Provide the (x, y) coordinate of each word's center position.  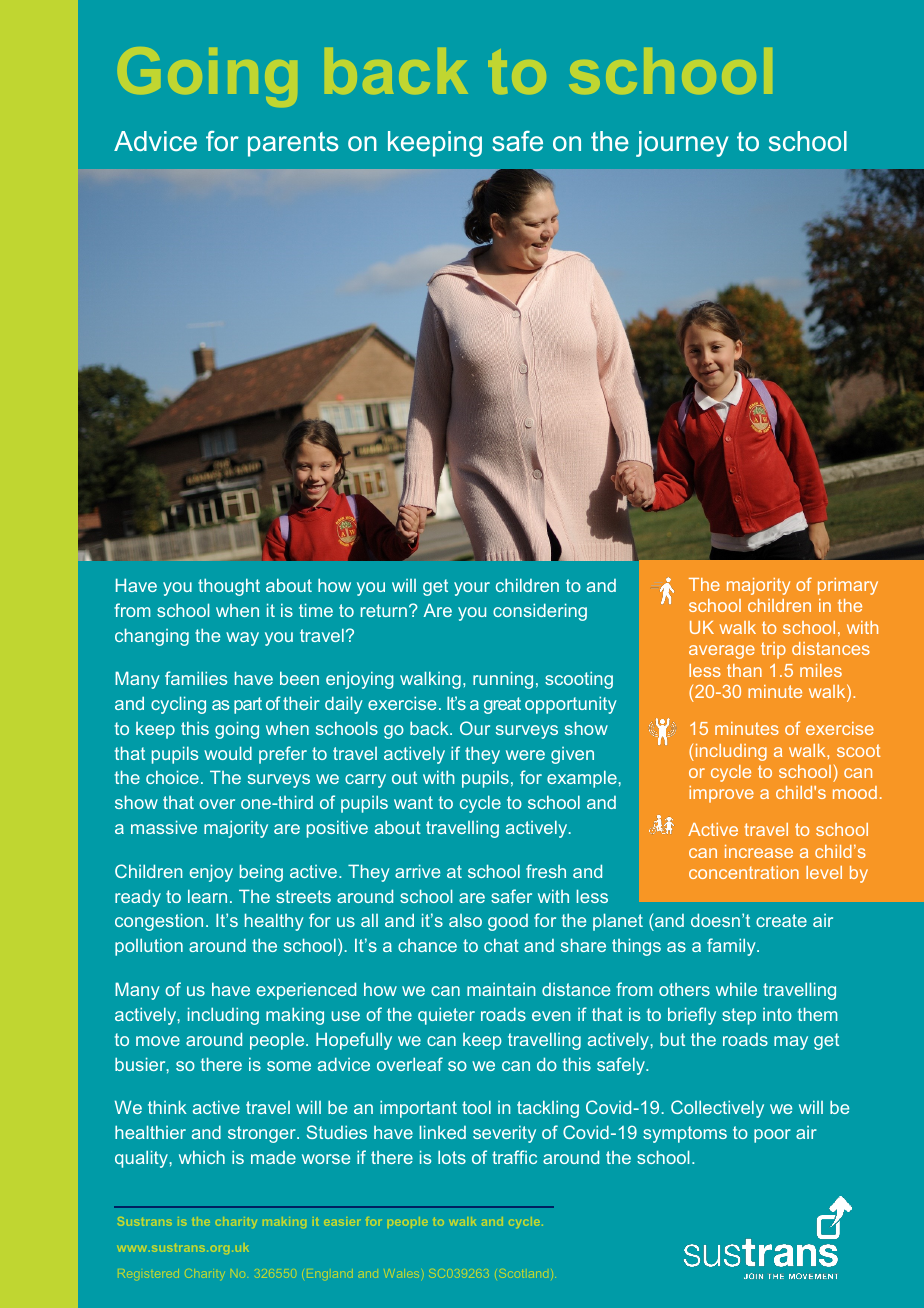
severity (504, 1134)
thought (229, 587)
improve (721, 794)
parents (293, 144)
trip (773, 650)
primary (848, 586)
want (413, 802)
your (472, 589)
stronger (263, 1134)
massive (164, 827)
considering (540, 612)
